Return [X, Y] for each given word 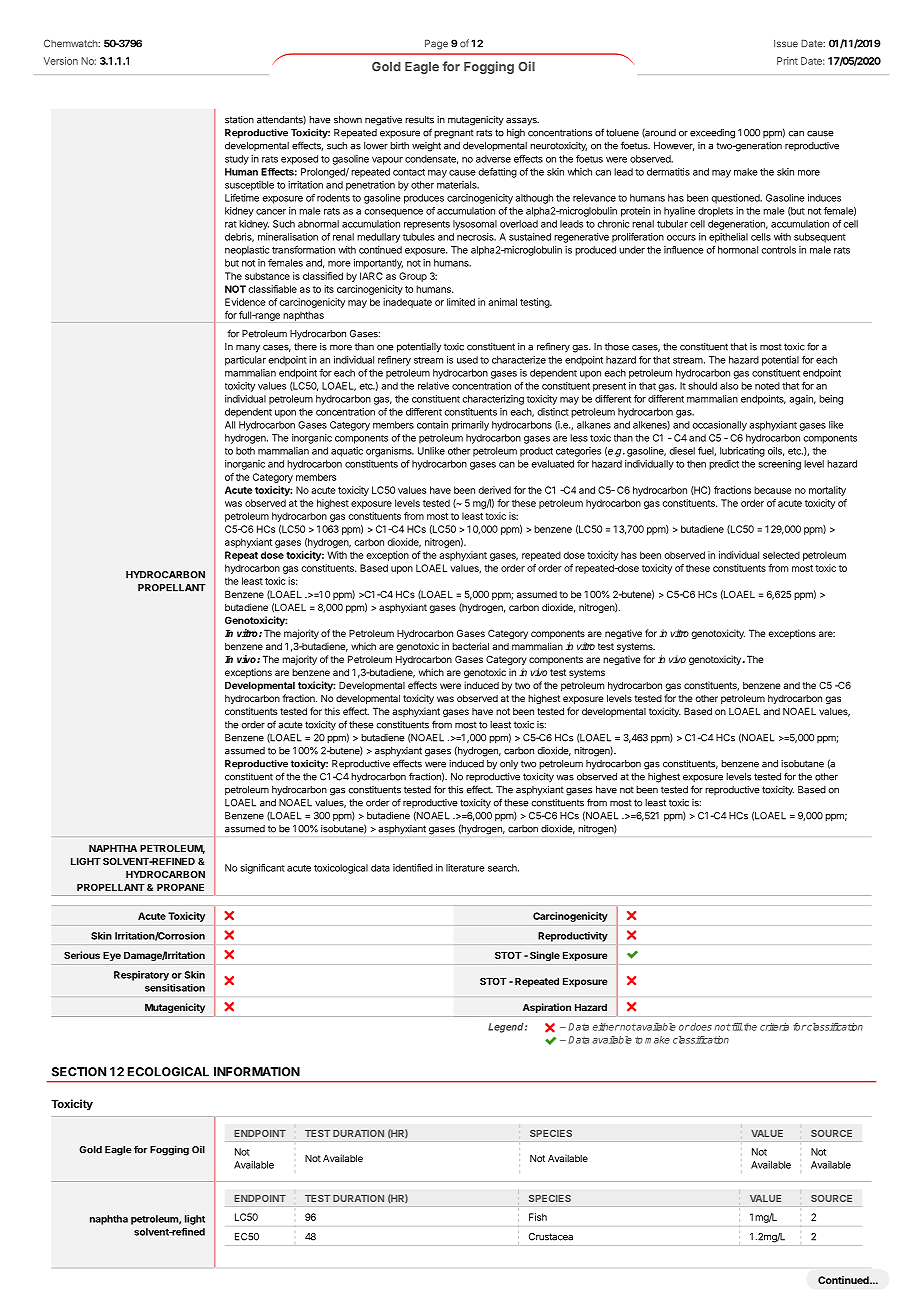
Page [436, 44]
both [245, 451]
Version [61, 61]
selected [781, 555]
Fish [538, 1217]
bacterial [470, 646]
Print [787, 61]
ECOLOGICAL [168, 1072]
